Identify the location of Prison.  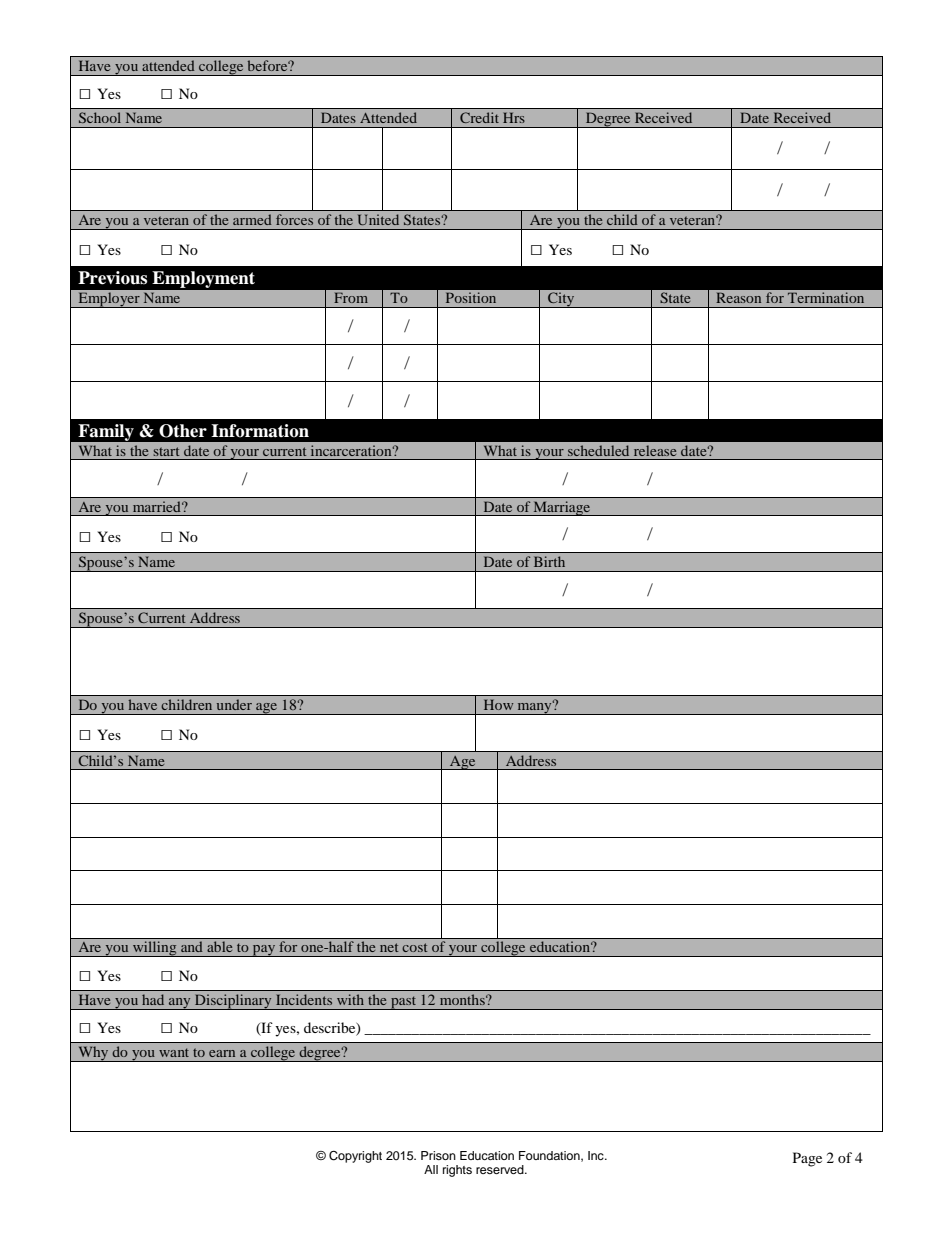
(438, 1155).
